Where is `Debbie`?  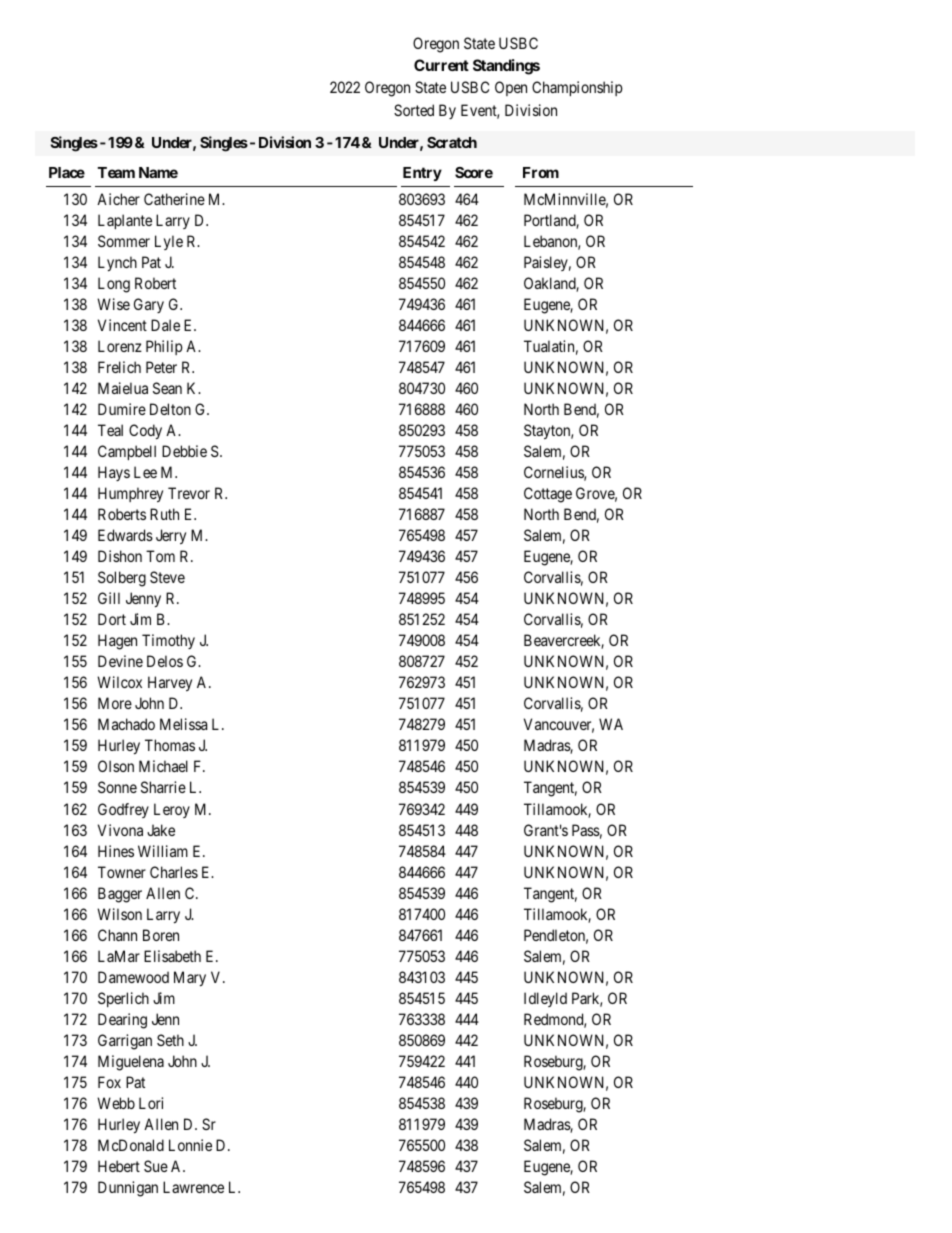
Debbie is located at coordinates (184, 451).
